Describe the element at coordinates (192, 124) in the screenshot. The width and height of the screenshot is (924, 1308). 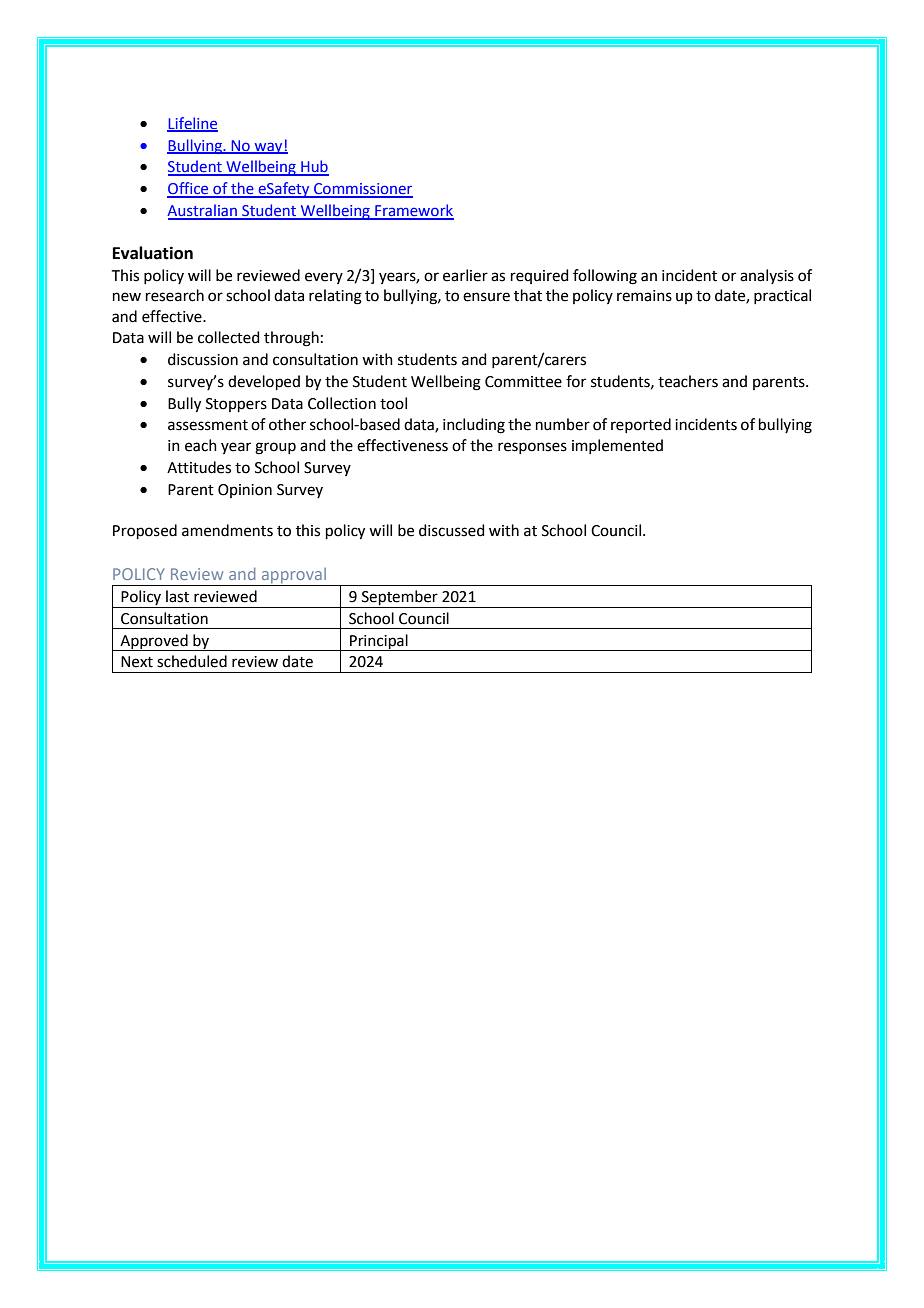
I see `Lifeline` at that location.
